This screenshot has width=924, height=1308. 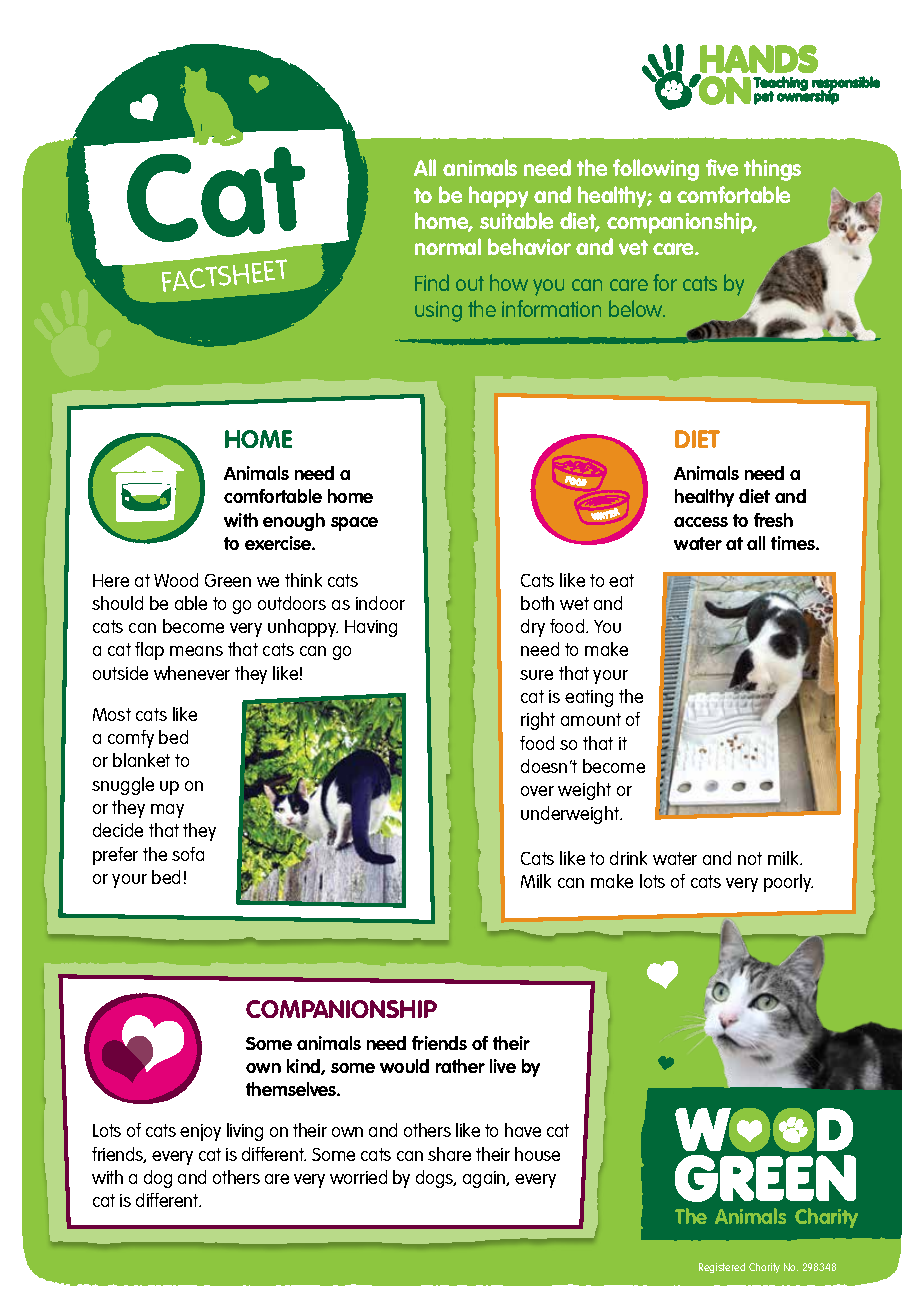 I want to click on Wood, so click(x=176, y=580).
